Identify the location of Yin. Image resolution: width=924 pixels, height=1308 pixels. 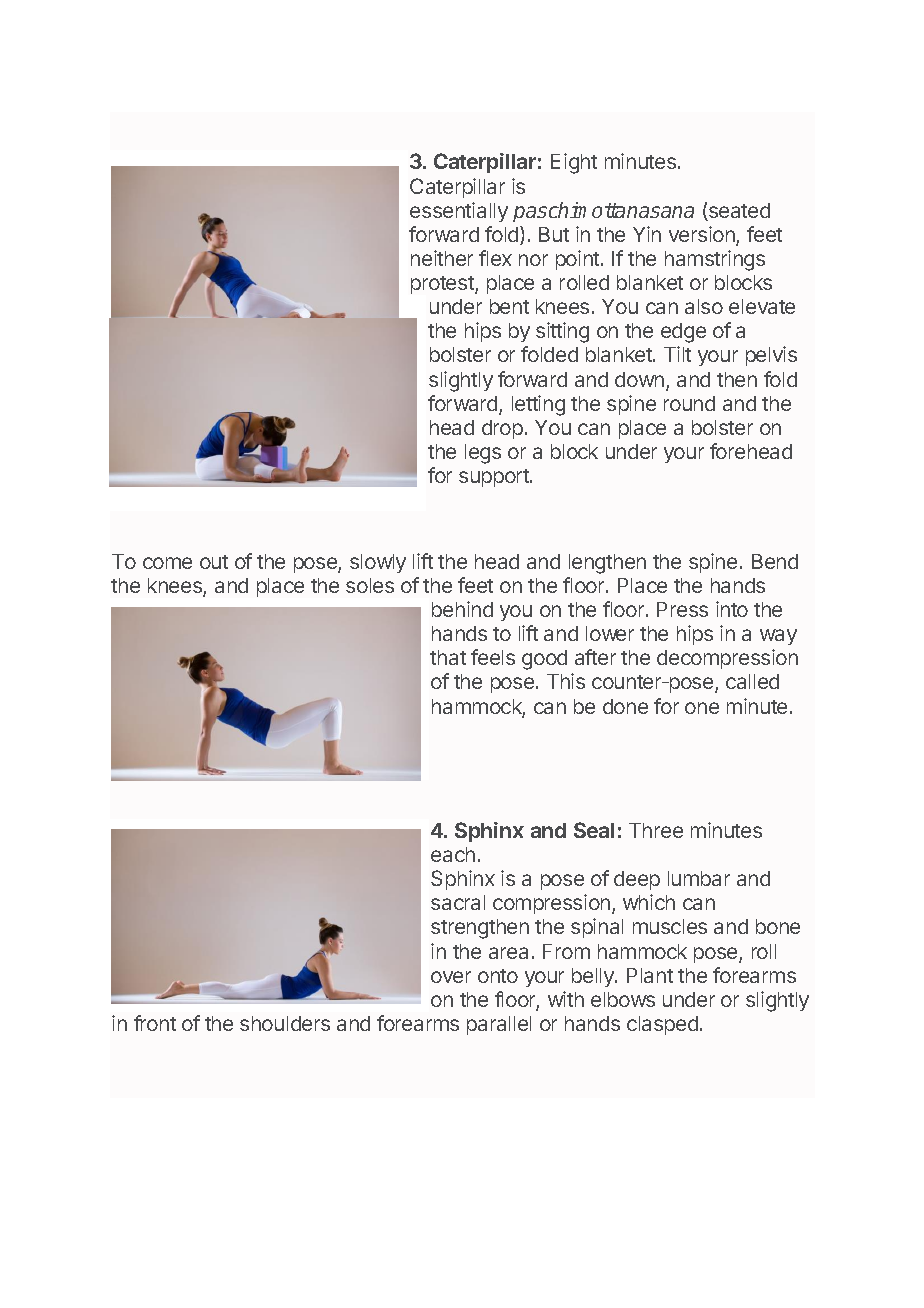
(647, 234).
